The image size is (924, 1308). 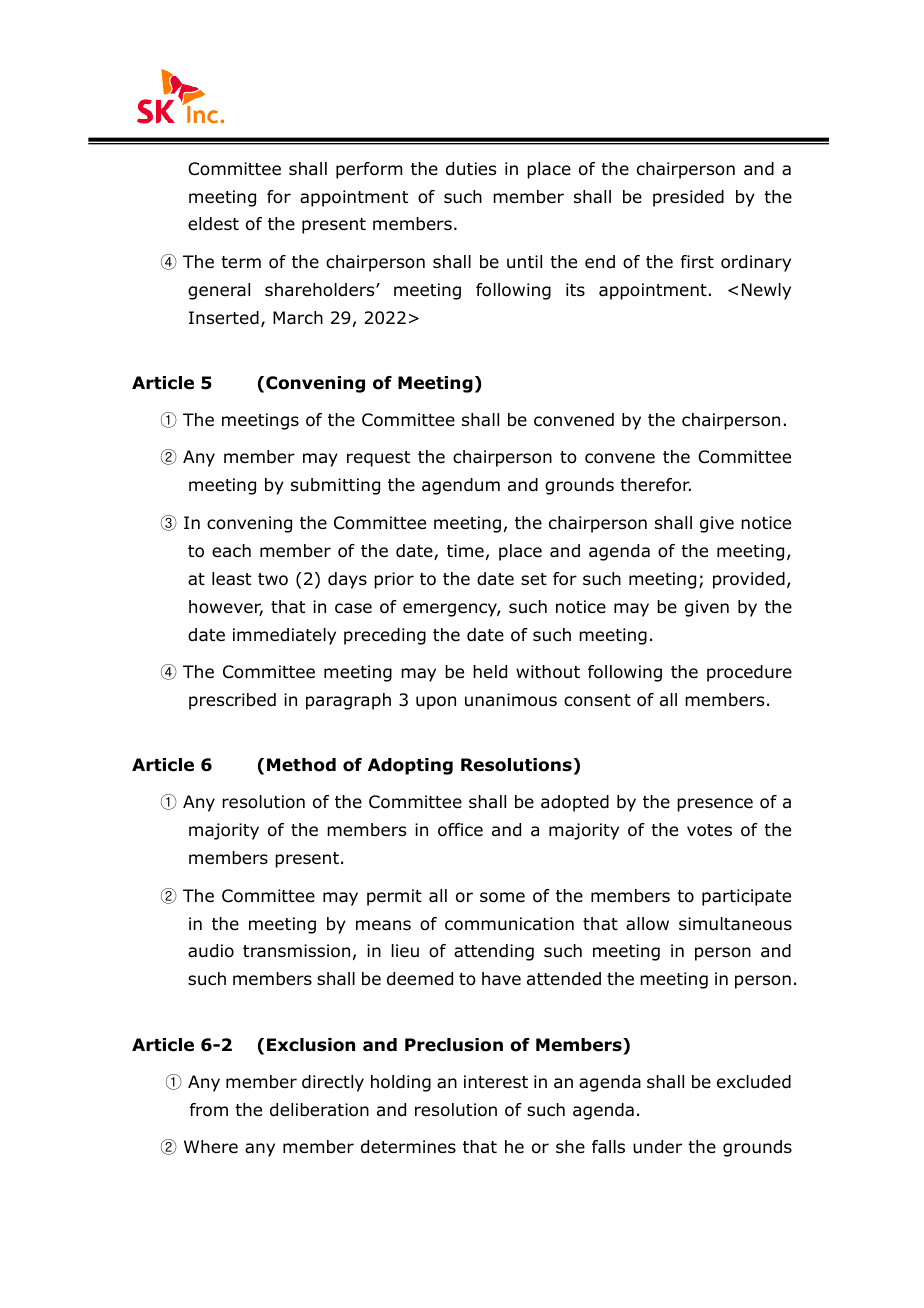 What do you see at coordinates (688, 198) in the screenshot?
I see `presided` at bounding box center [688, 198].
